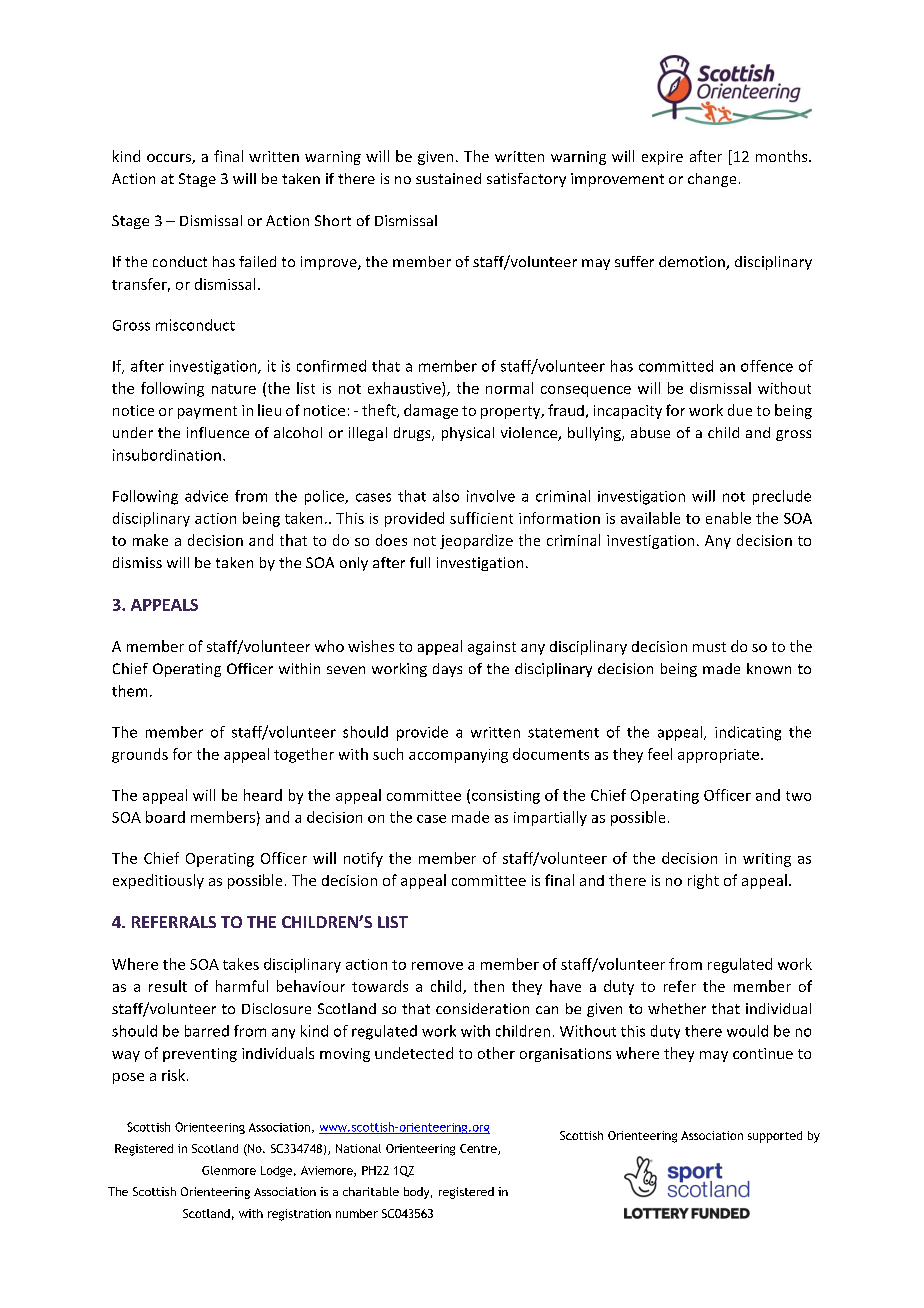  Describe the element at coordinates (299, 1215) in the document. I see `registration` at that location.
